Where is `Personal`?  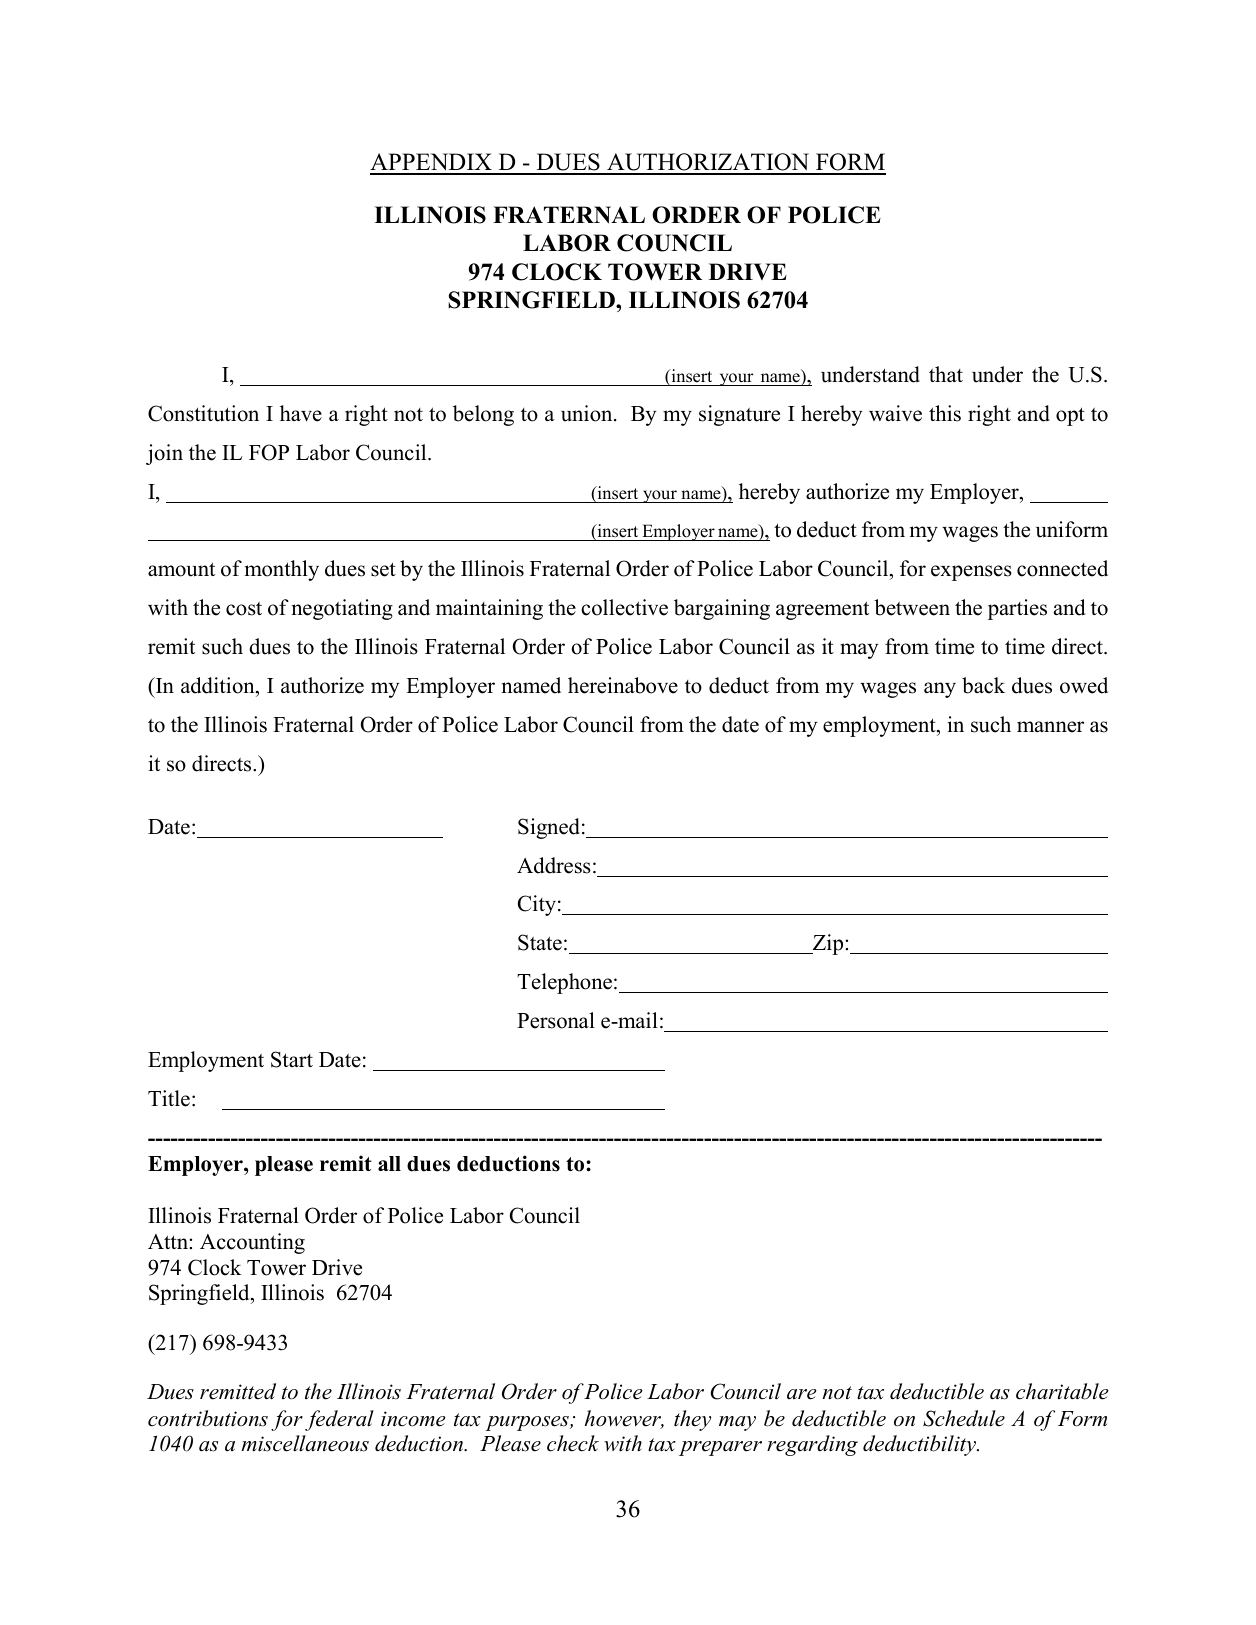 Personal is located at coordinates (556, 1020).
